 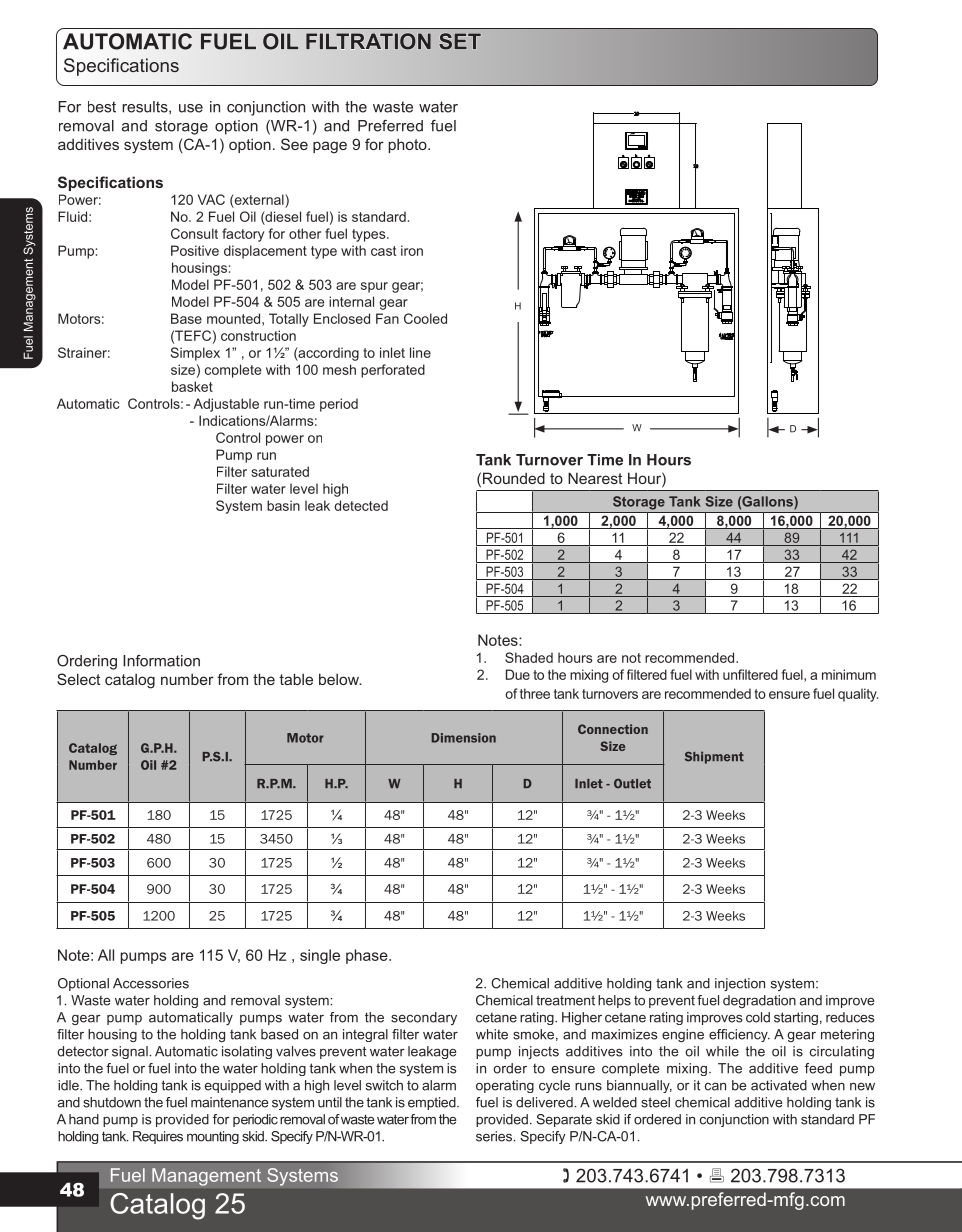 I want to click on Requires, so click(x=158, y=1137).
